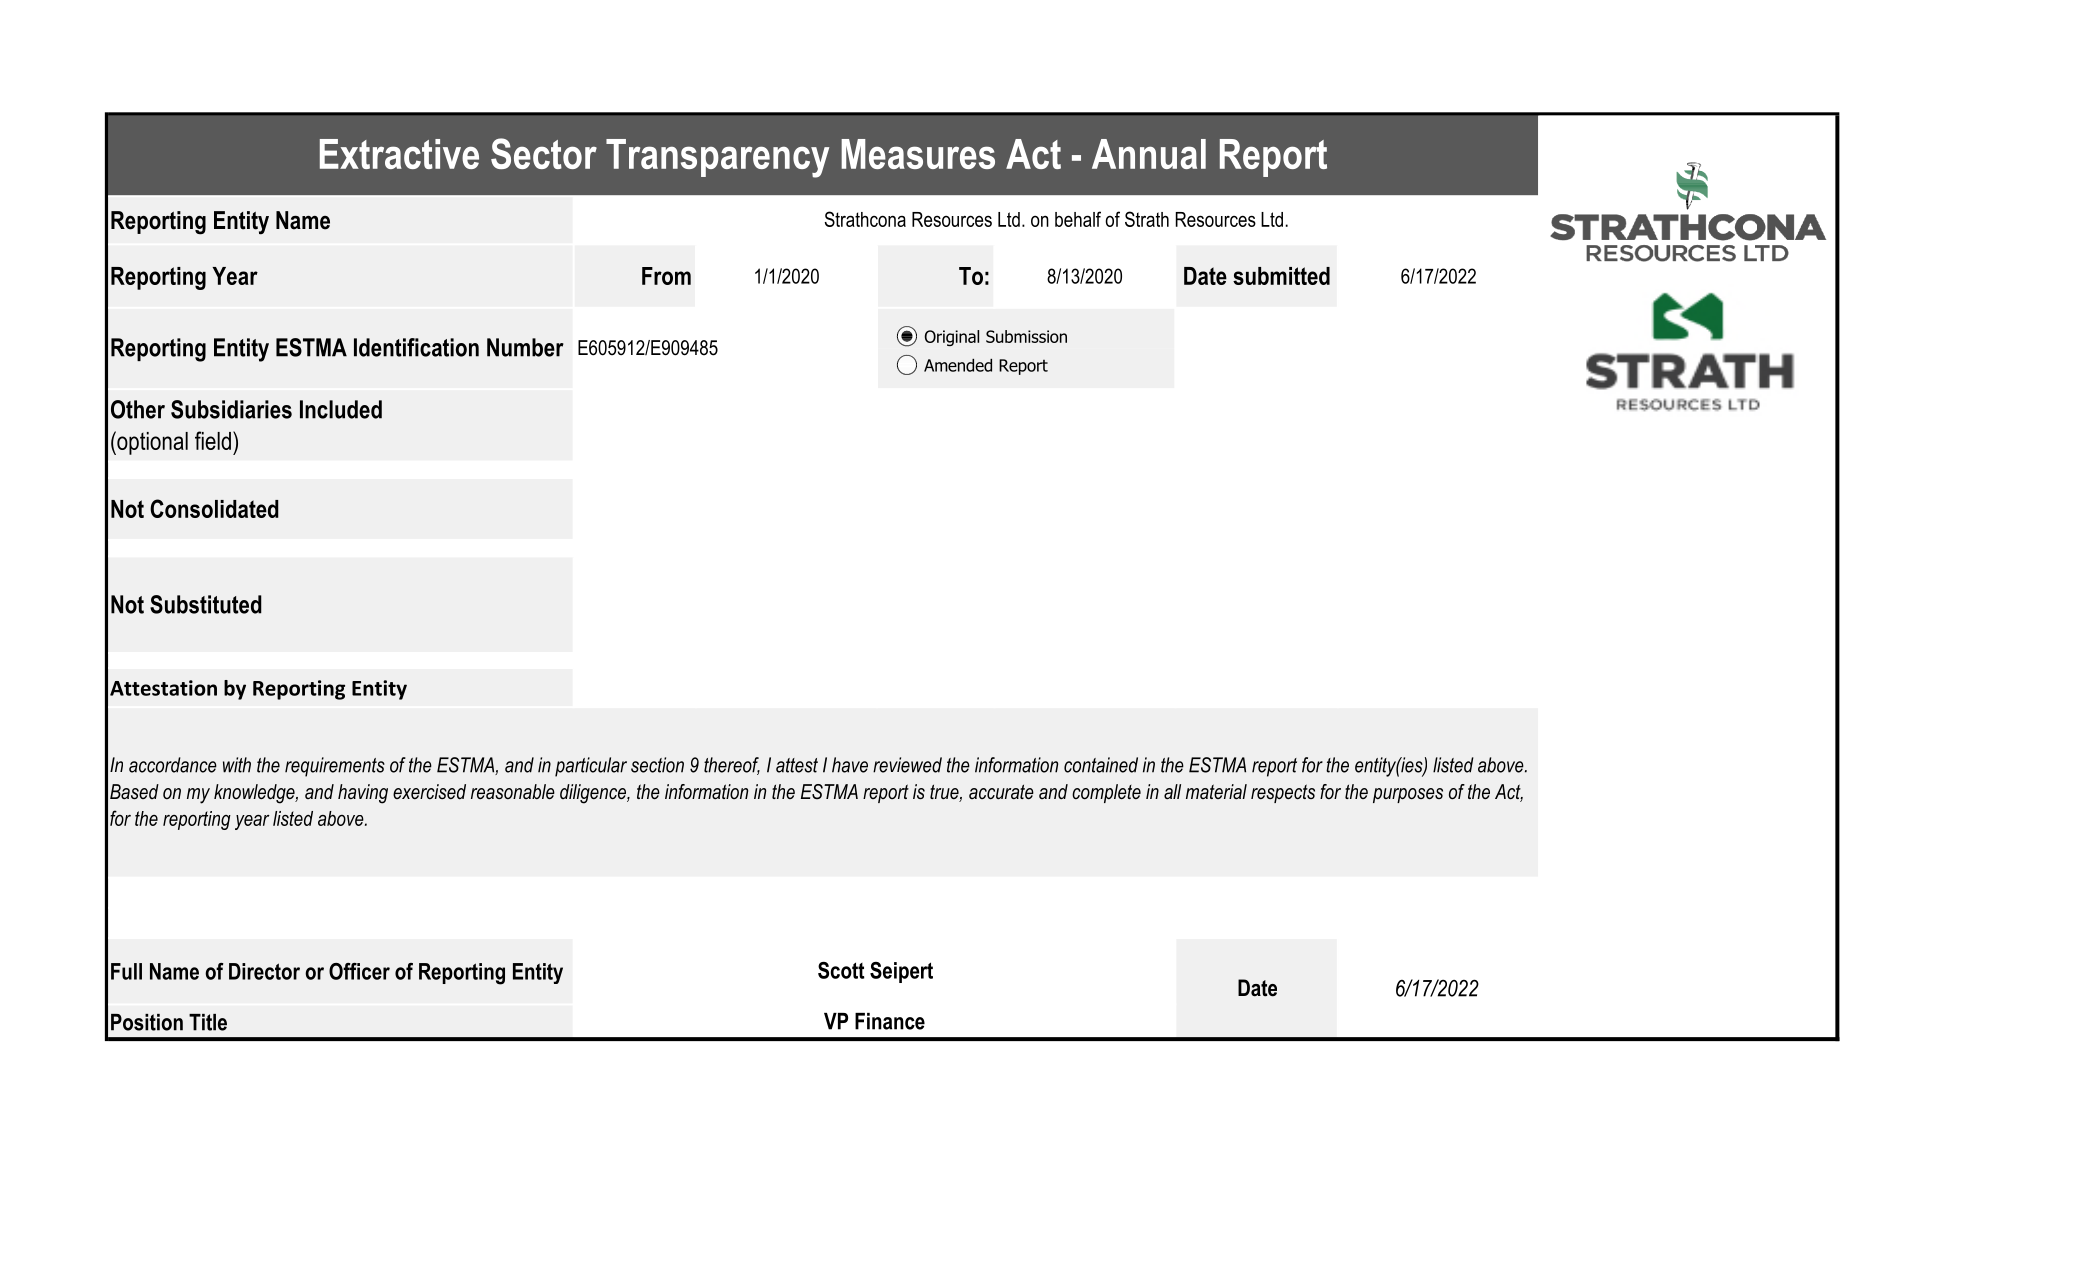 The width and height of the screenshot is (2097, 1273). What do you see at coordinates (399, 154) in the screenshot?
I see `Extractive` at bounding box center [399, 154].
